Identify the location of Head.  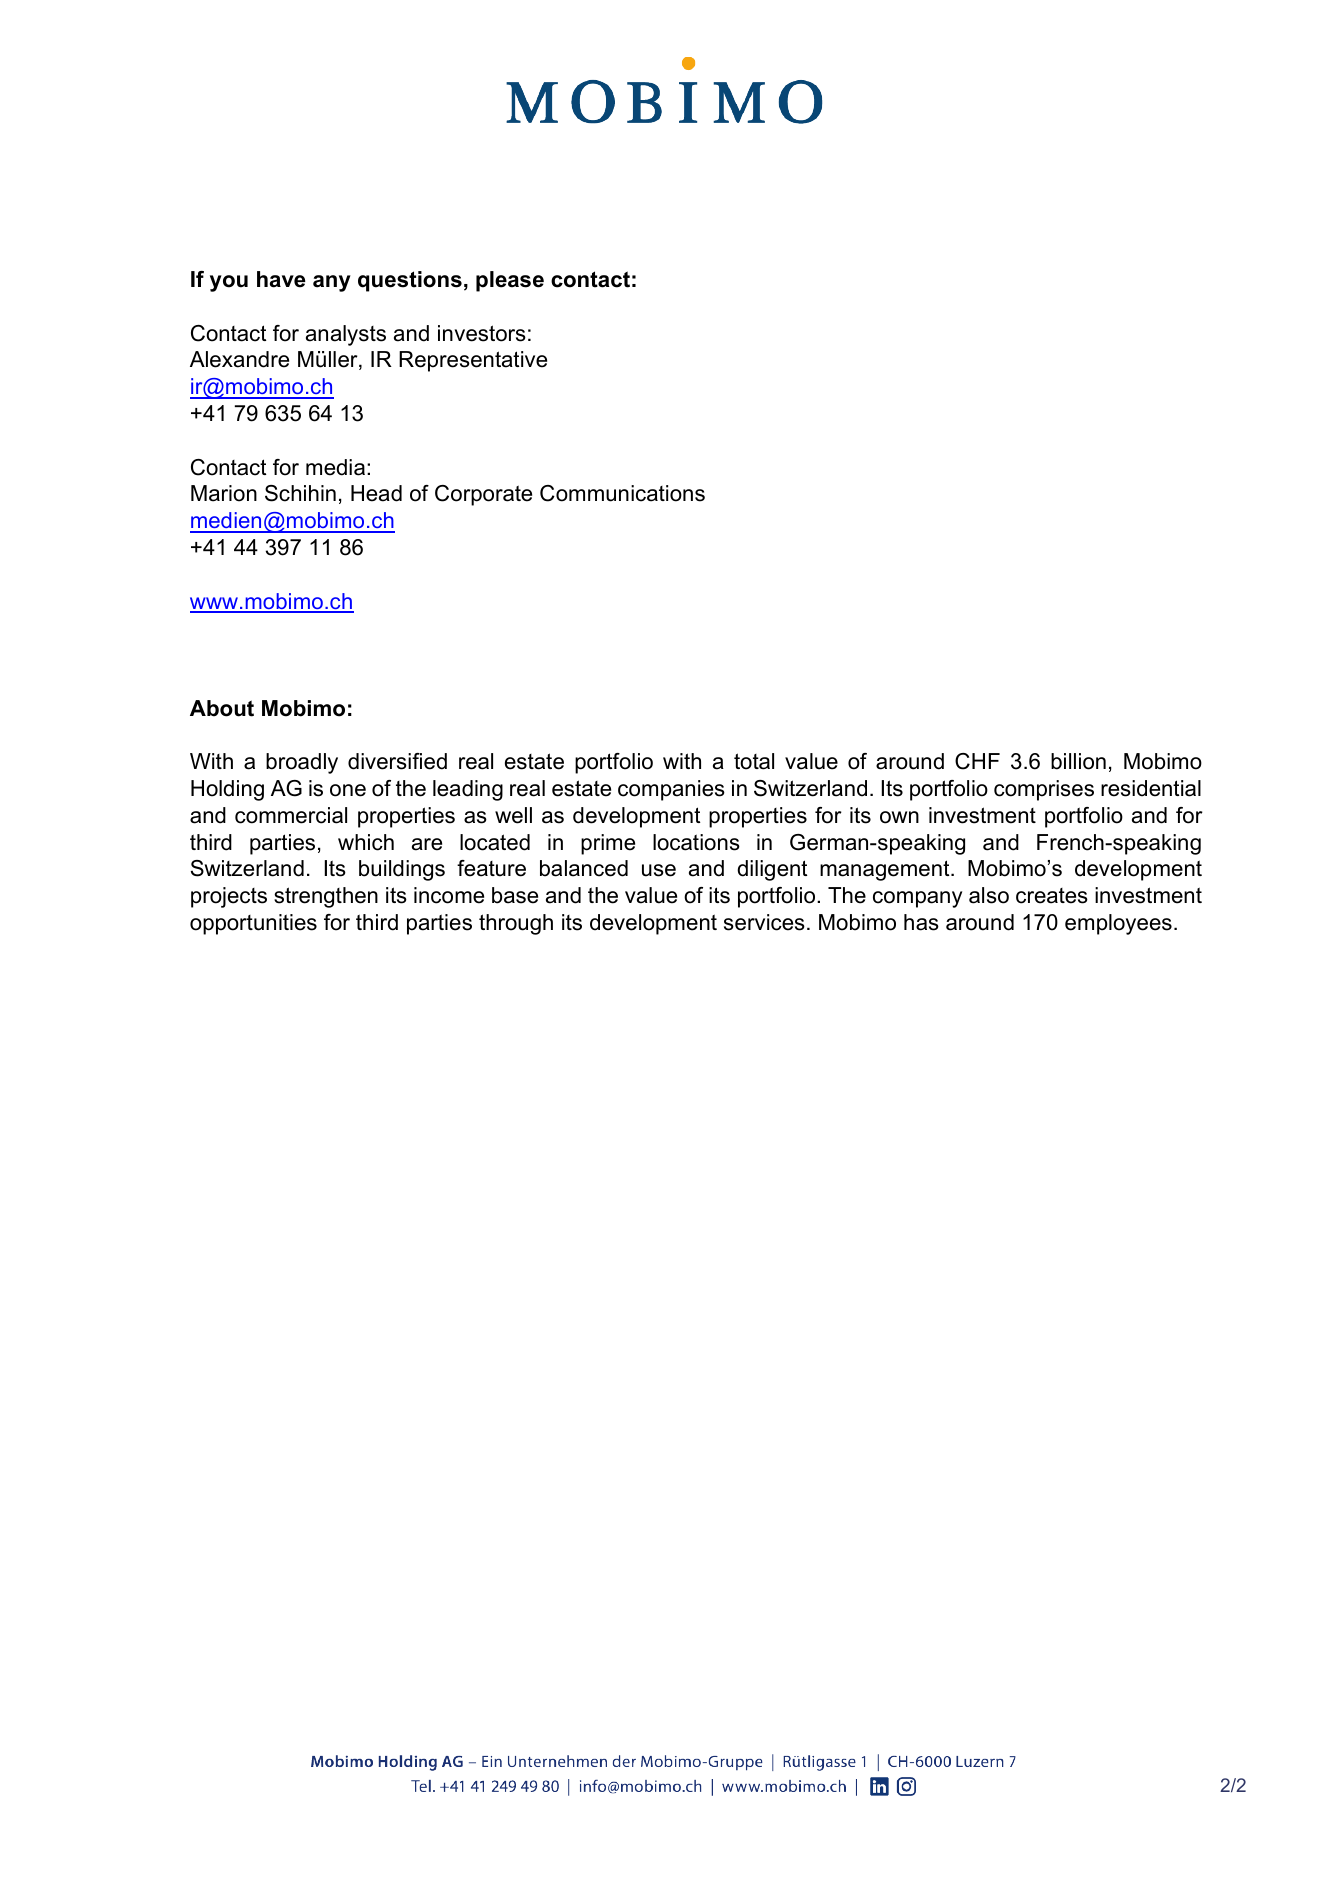
(376, 493).
